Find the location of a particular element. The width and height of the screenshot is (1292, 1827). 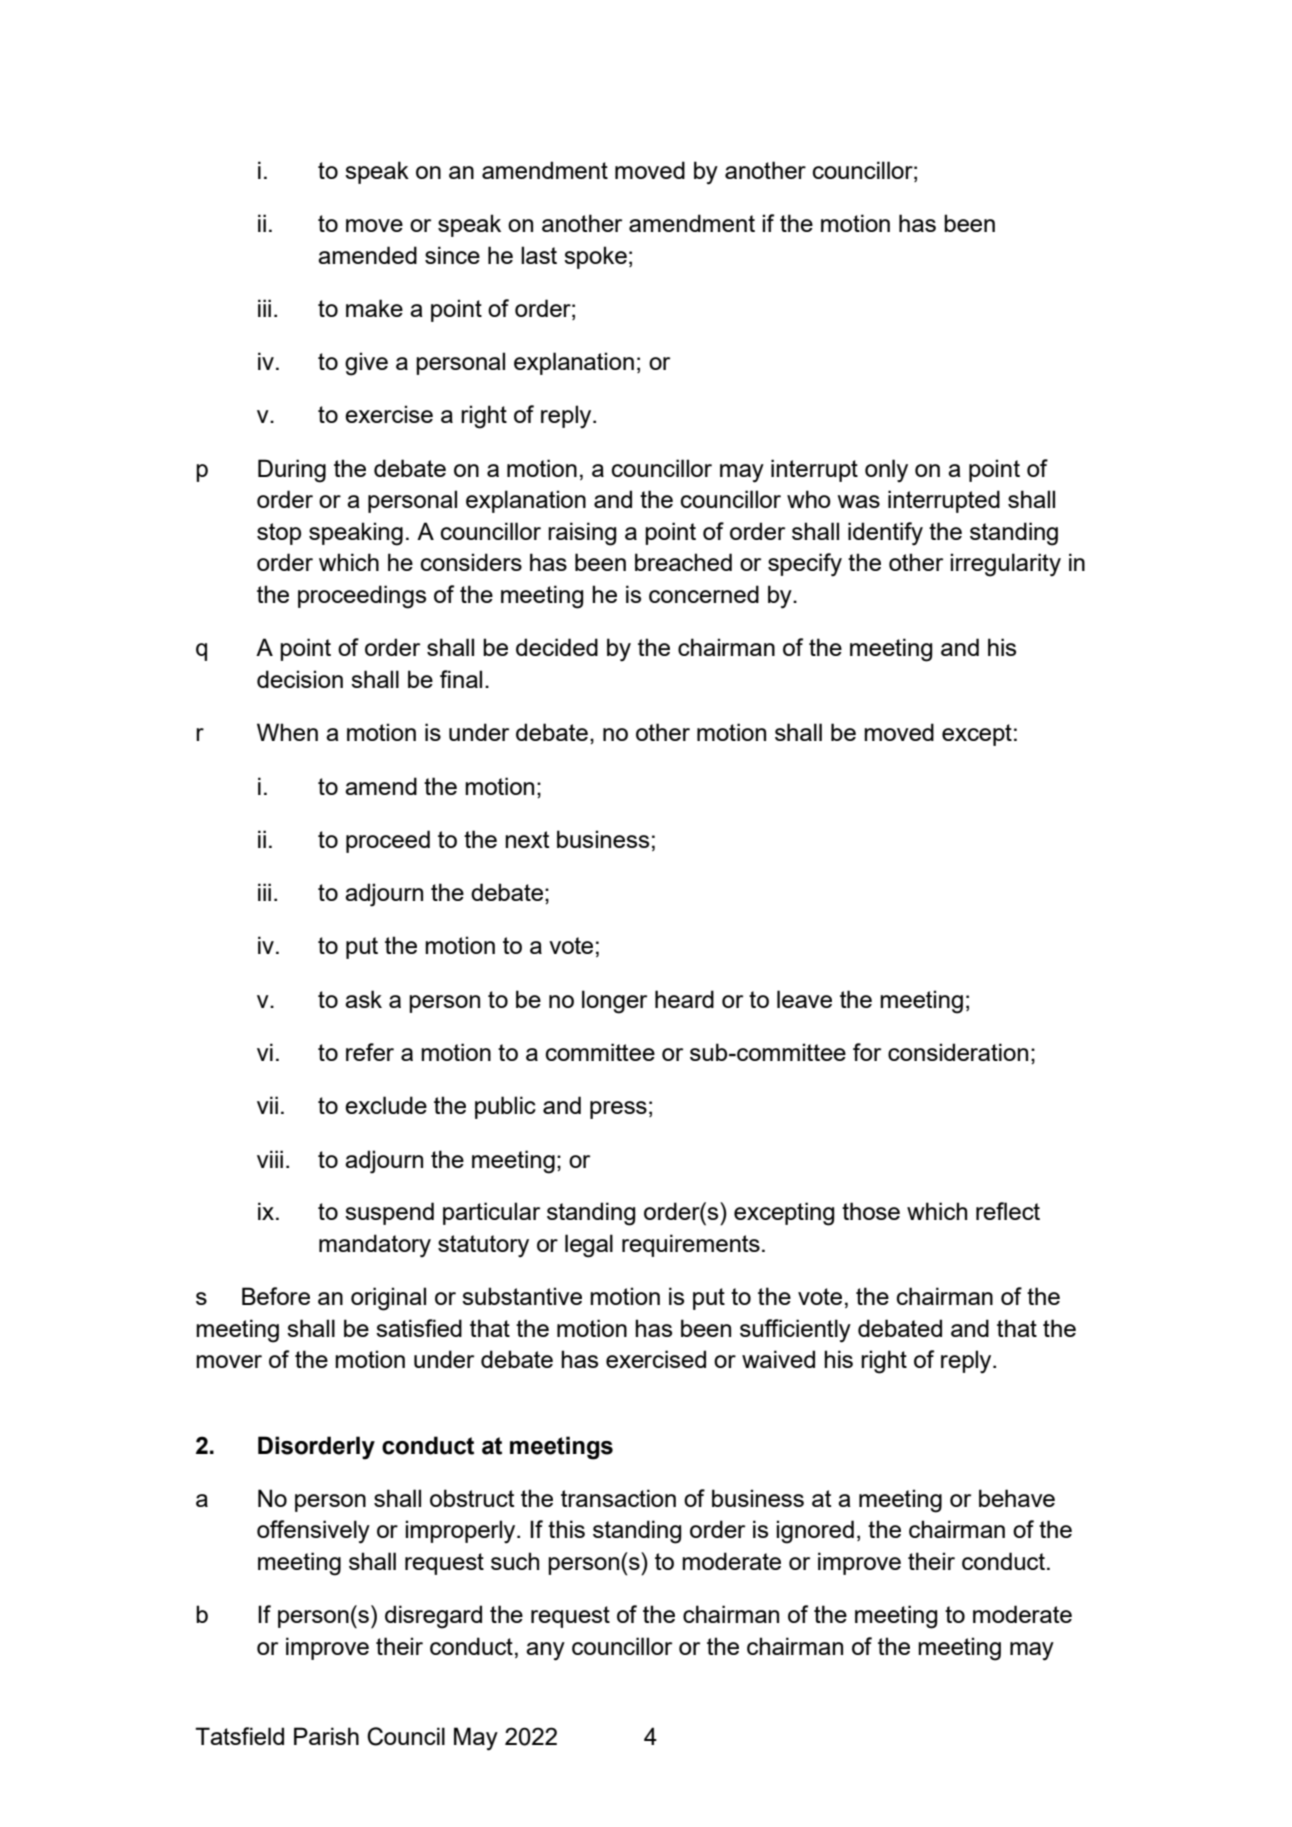

next is located at coordinates (527, 839).
